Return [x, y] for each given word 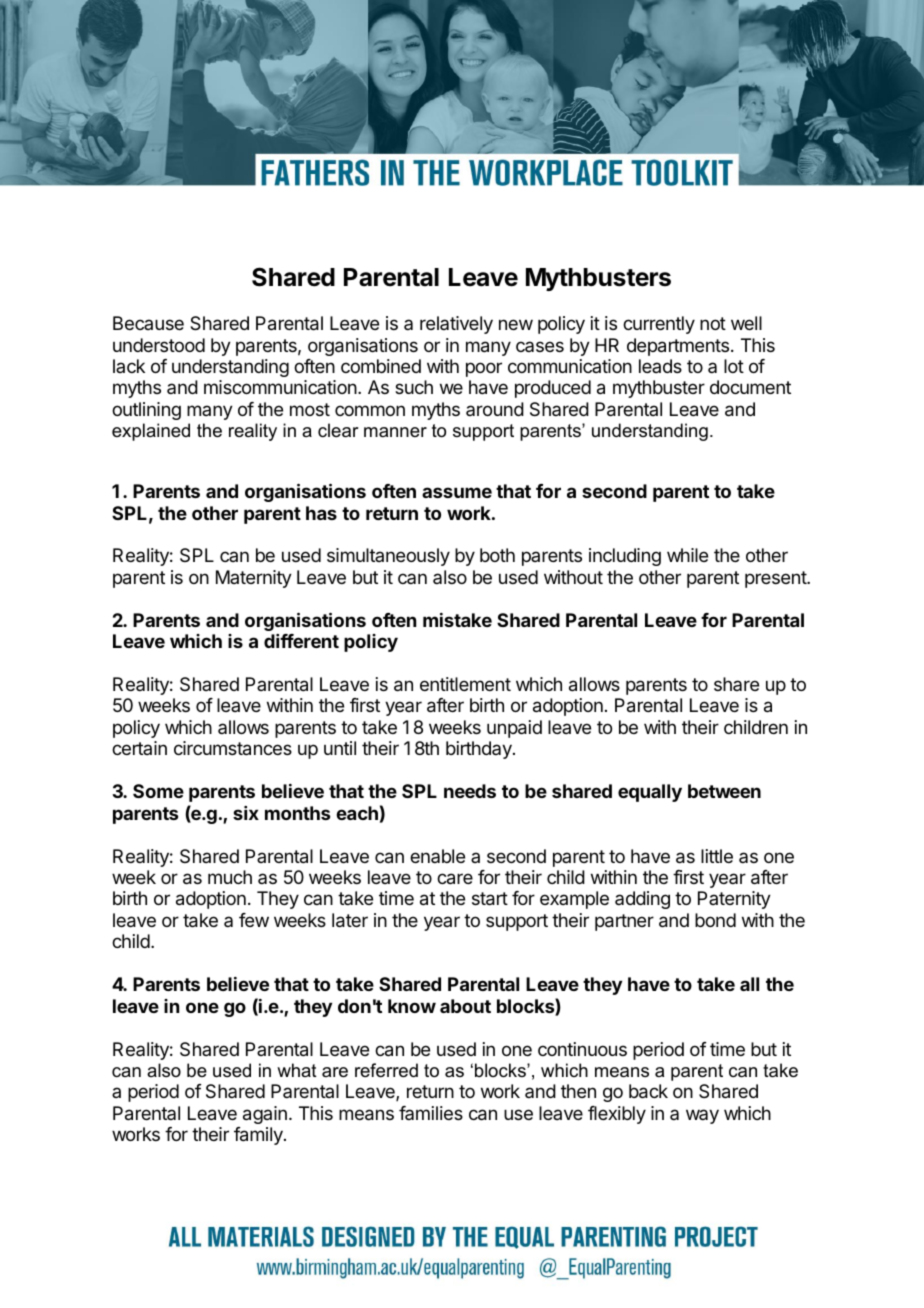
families [431, 1113]
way [702, 1116]
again [265, 1115]
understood [159, 345]
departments [678, 347]
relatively [456, 325]
